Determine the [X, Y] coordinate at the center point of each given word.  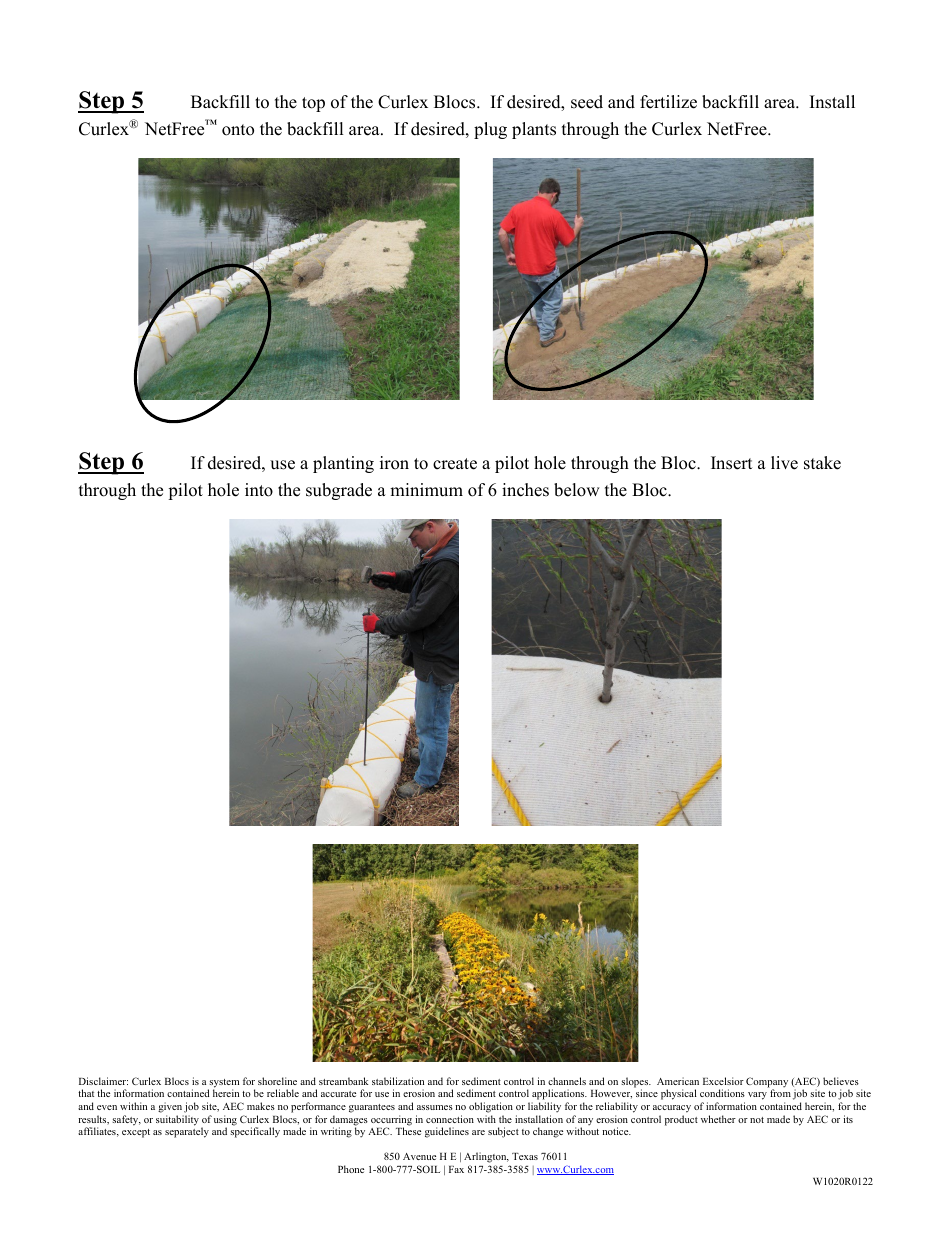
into [259, 490]
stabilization [398, 1081]
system [223, 1084]
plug [490, 130]
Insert [732, 463]
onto [238, 130]
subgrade [339, 491]
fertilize [668, 102]
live [784, 463]
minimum [426, 490]
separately [187, 1132]
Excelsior [723, 1081]
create [455, 464]
